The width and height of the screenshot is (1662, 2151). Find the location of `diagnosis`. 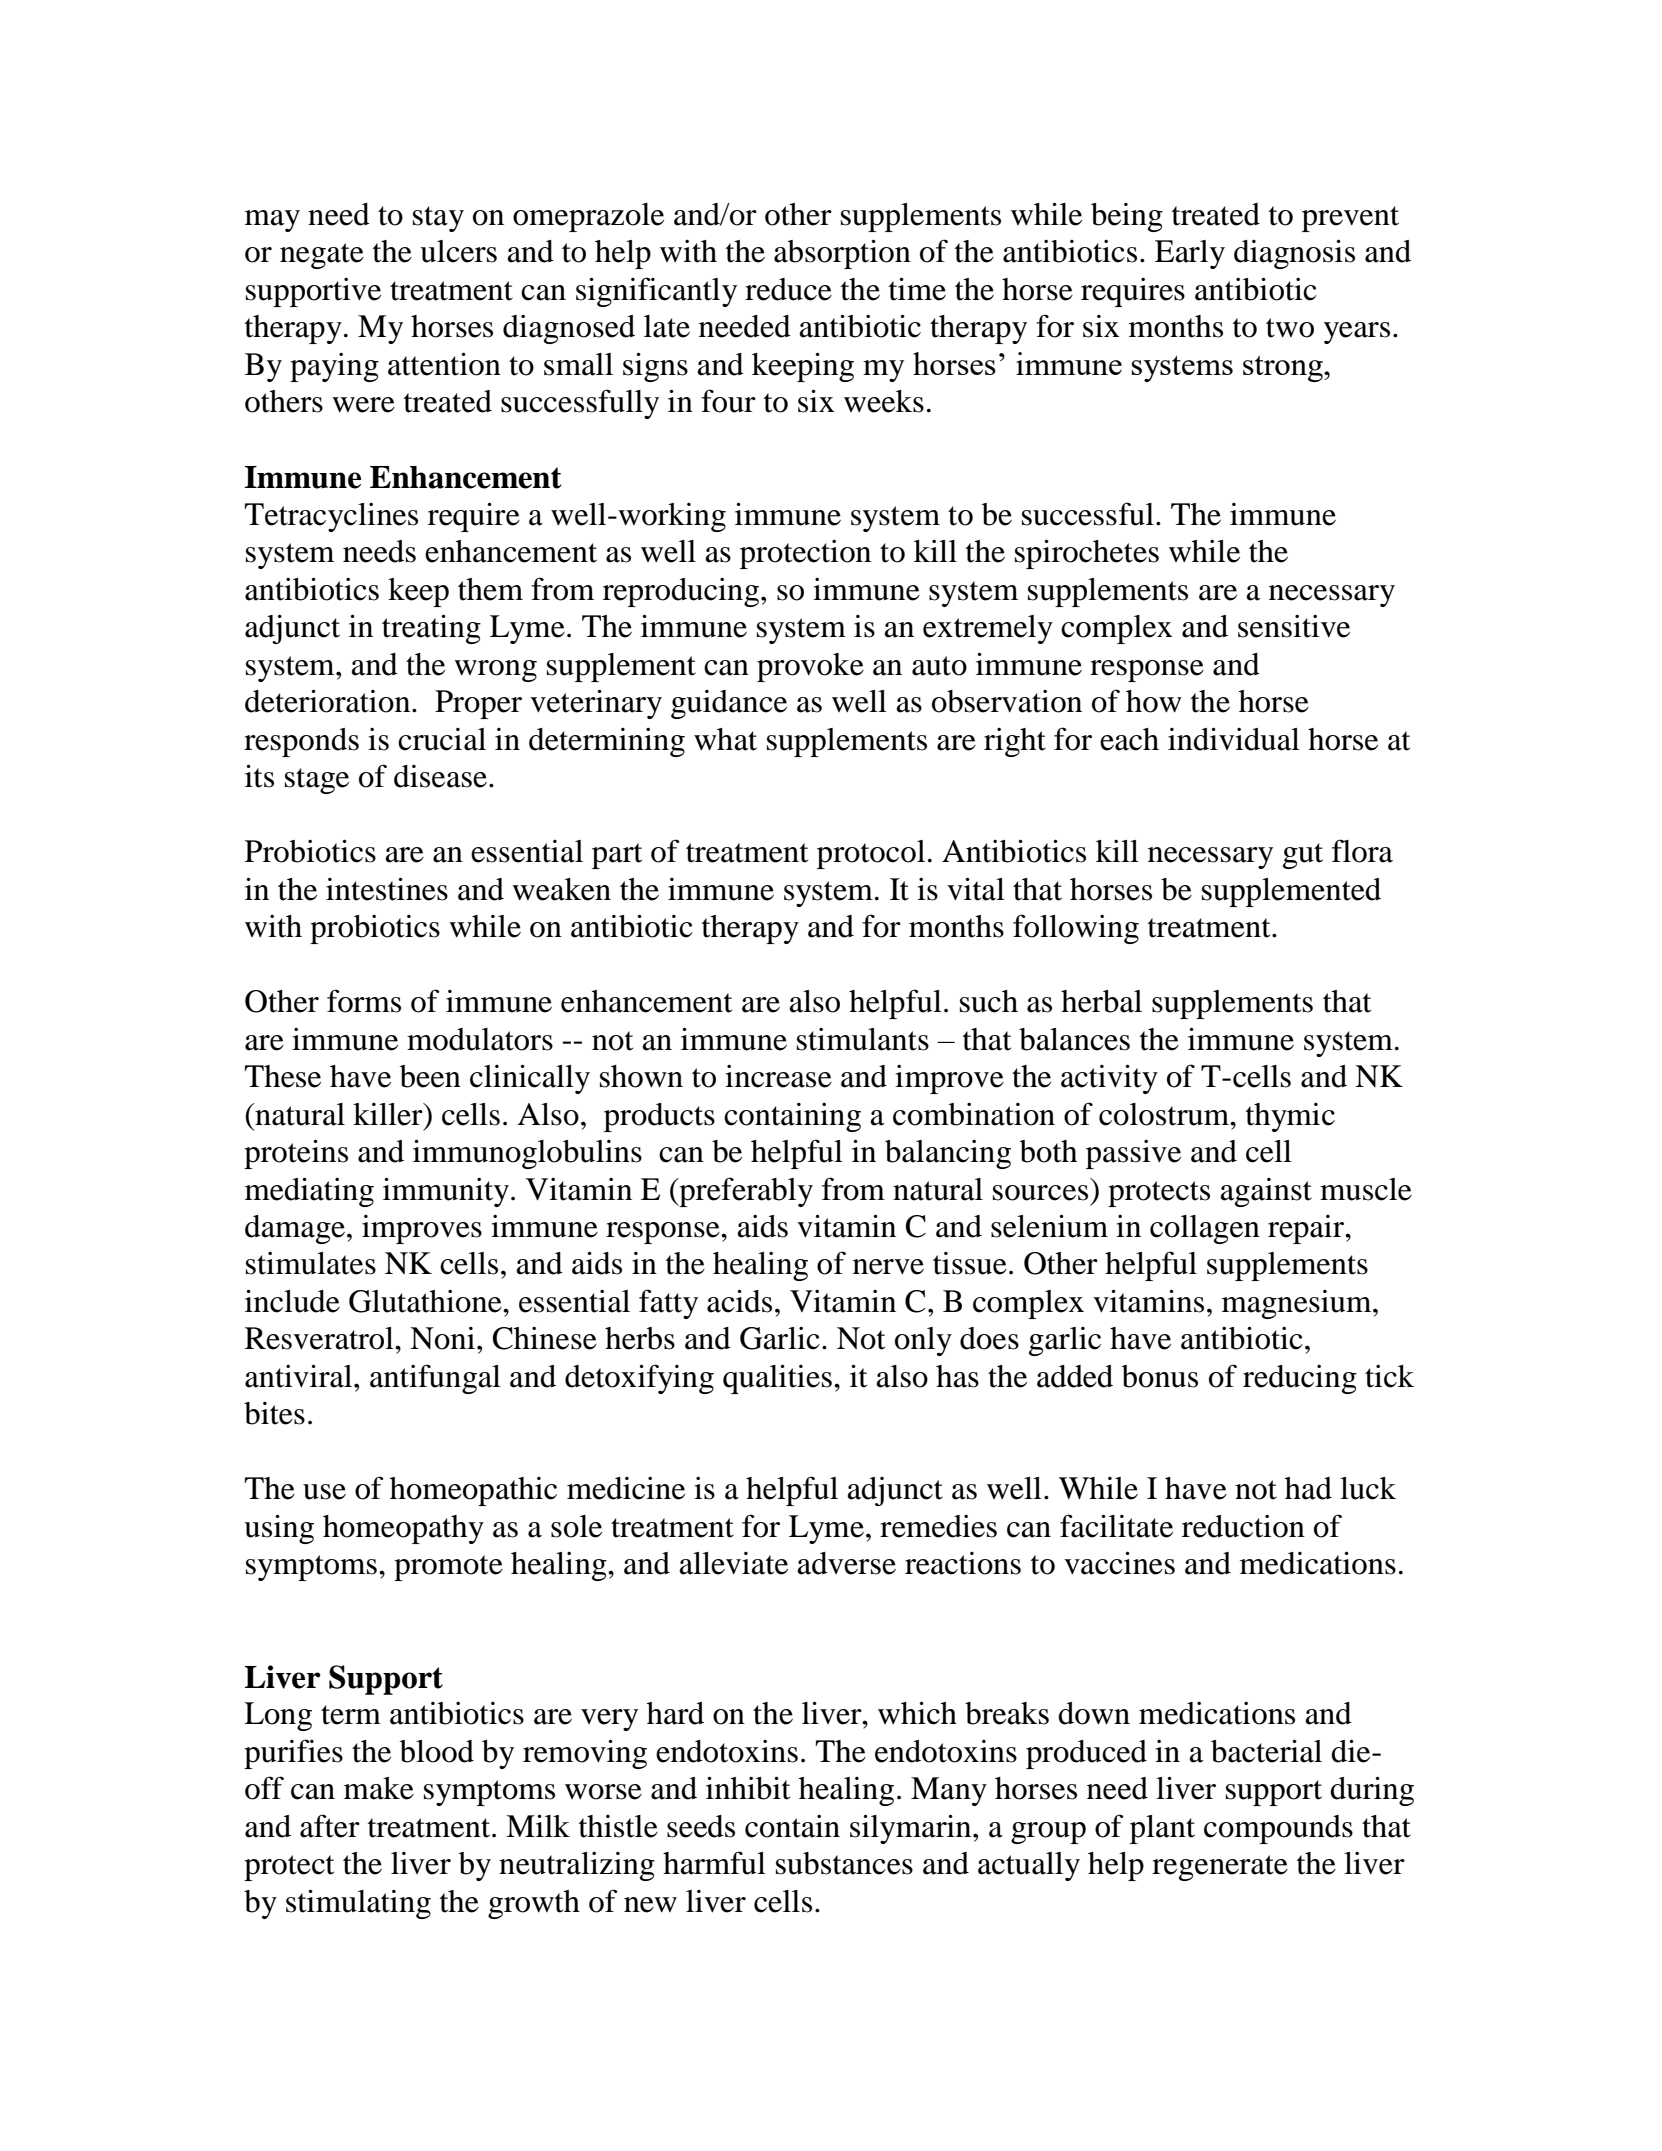

diagnosis is located at coordinates (1294, 254).
